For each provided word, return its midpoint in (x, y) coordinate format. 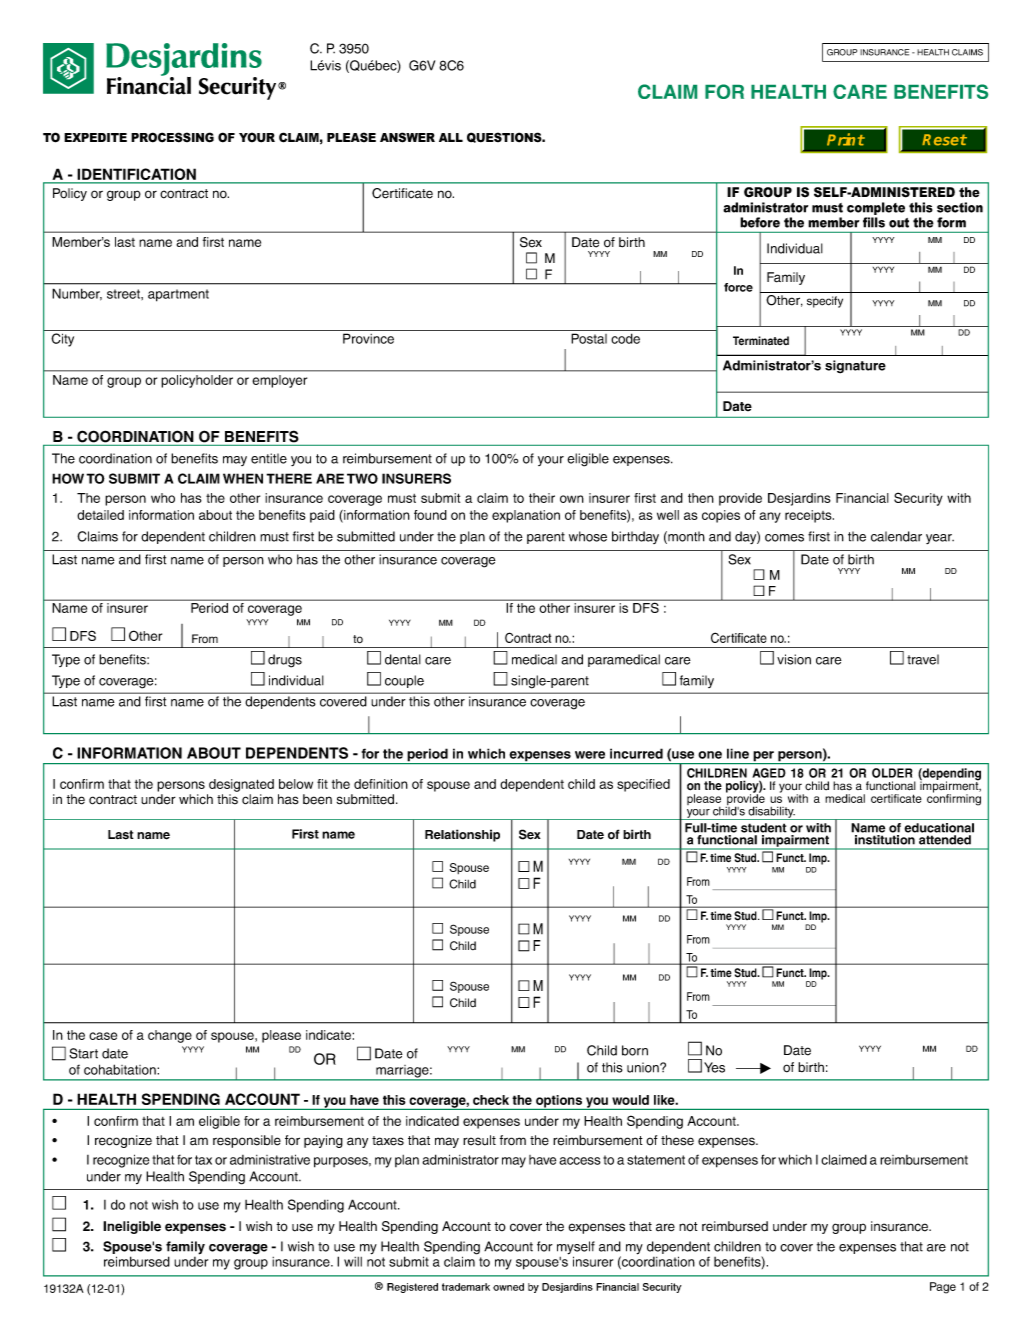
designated (241, 785)
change (170, 1036)
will (353, 1262)
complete (876, 208)
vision (794, 659)
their (542, 498)
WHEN (243, 478)
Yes (714, 1067)
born (635, 1050)
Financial (862, 498)
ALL (451, 137)
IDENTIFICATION (136, 175)
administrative (270, 1159)
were (590, 755)
